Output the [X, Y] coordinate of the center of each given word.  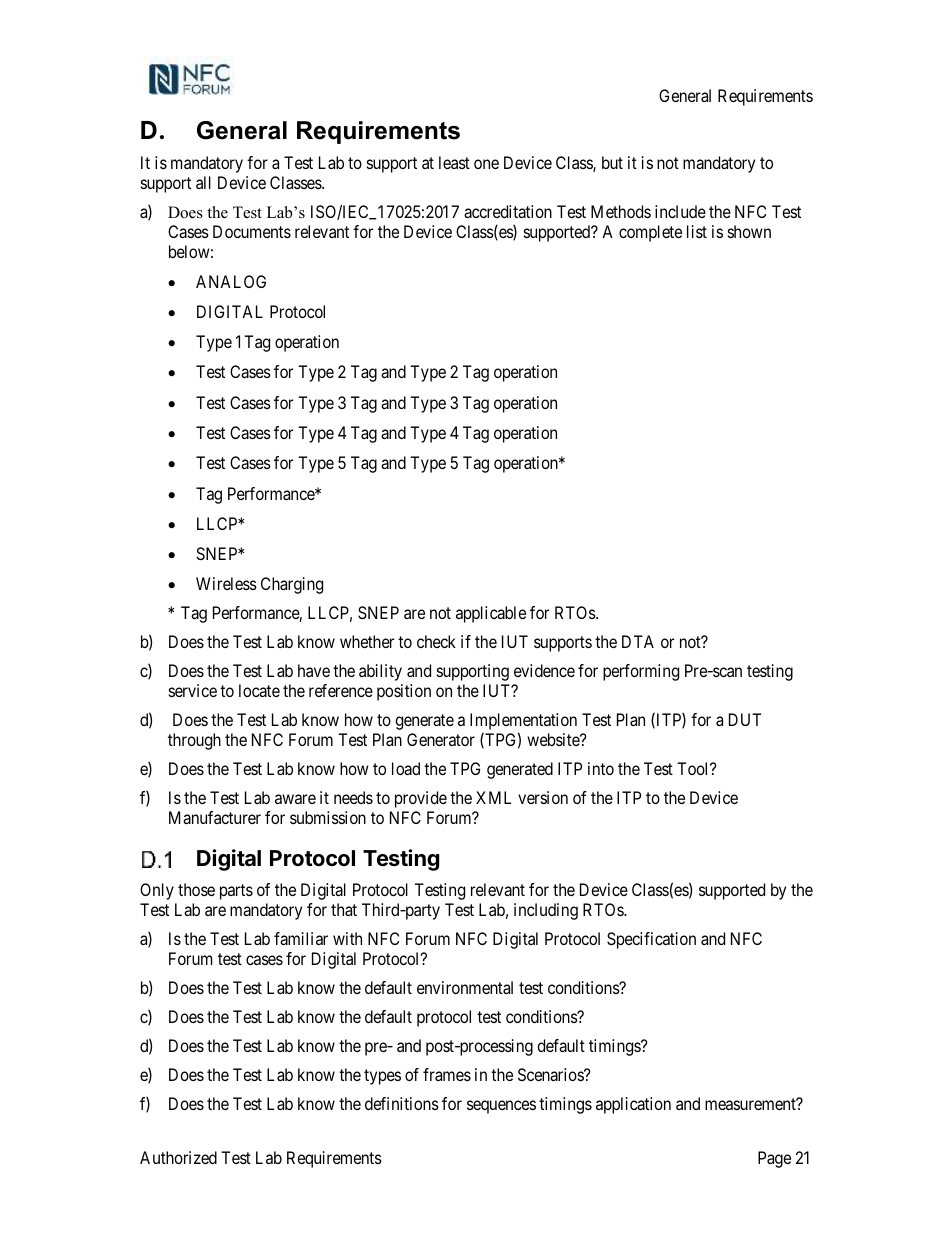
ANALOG [231, 281]
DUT [745, 719]
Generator [441, 739]
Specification [651, 940]
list [697, 231]
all [203, 182]
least [454, 162]
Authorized [178, 1157]
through [194, 741]
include [680, 211]
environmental [465, 987]
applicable [491, 614]
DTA [638, 641]
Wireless [226, 583]
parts [236, 892]
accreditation [508, 211]
